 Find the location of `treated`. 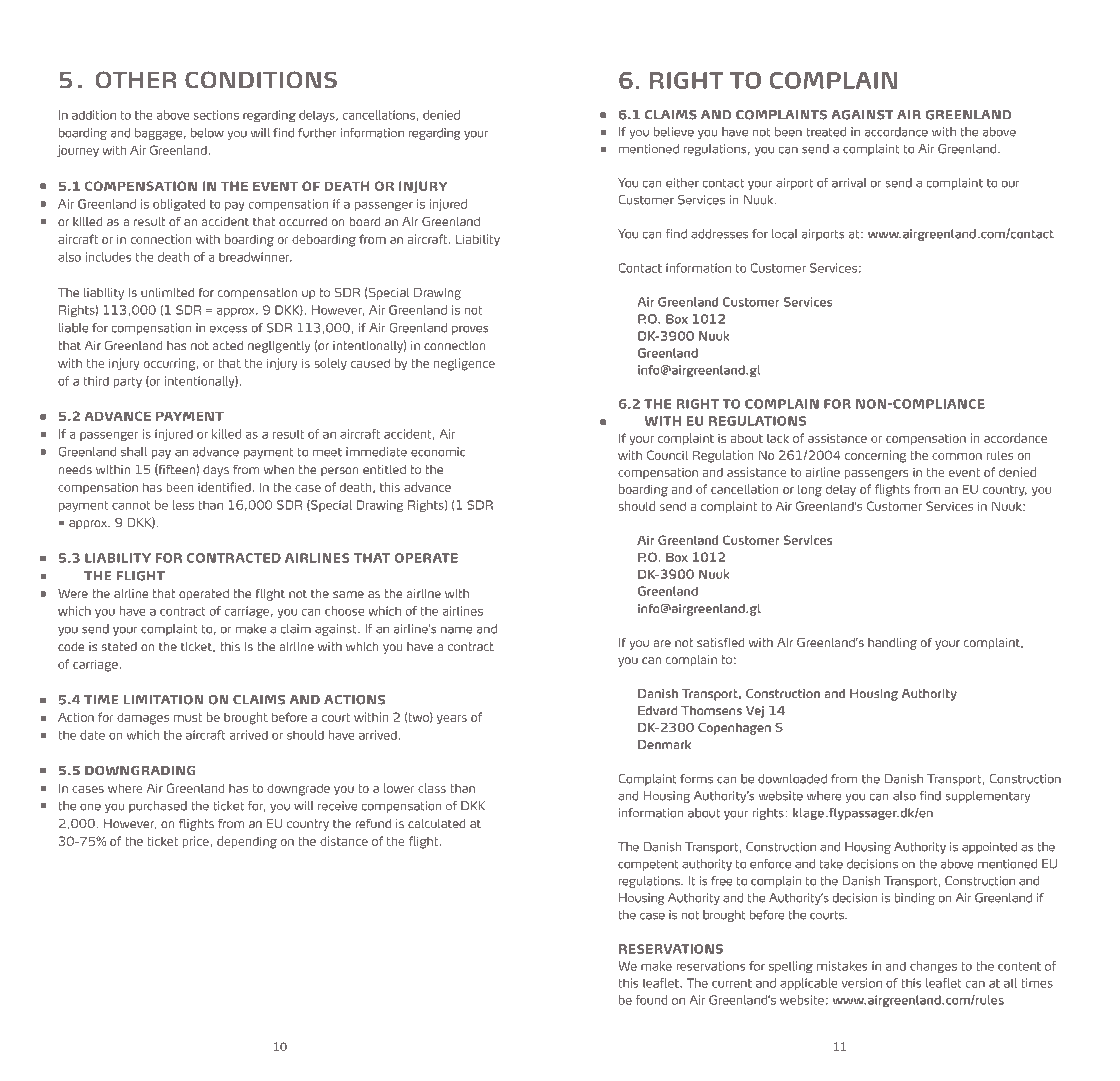

treated is located at coordinates (826, 132).
